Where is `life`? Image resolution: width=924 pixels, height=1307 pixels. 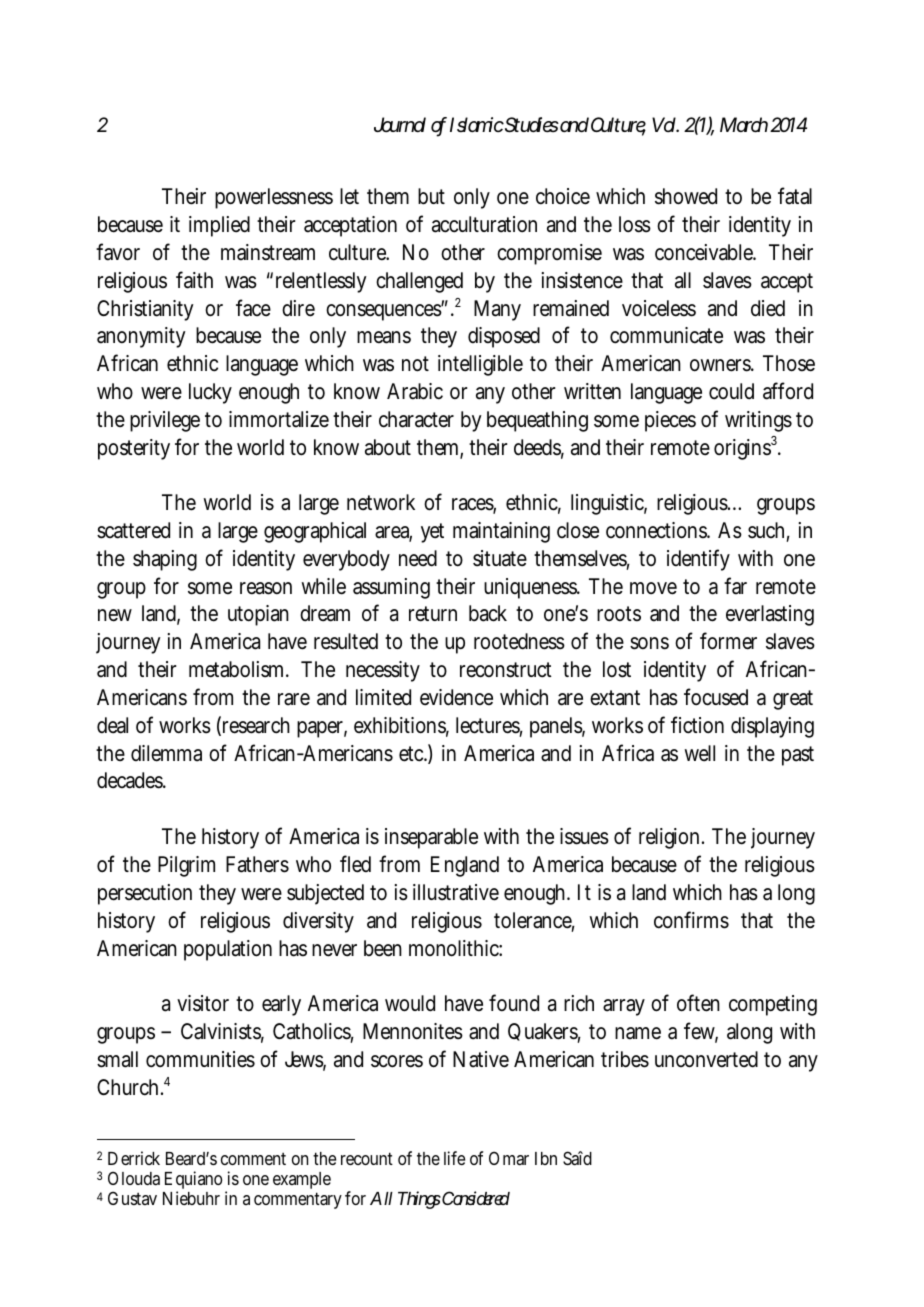 life is located at coordinates (454, 1158).
